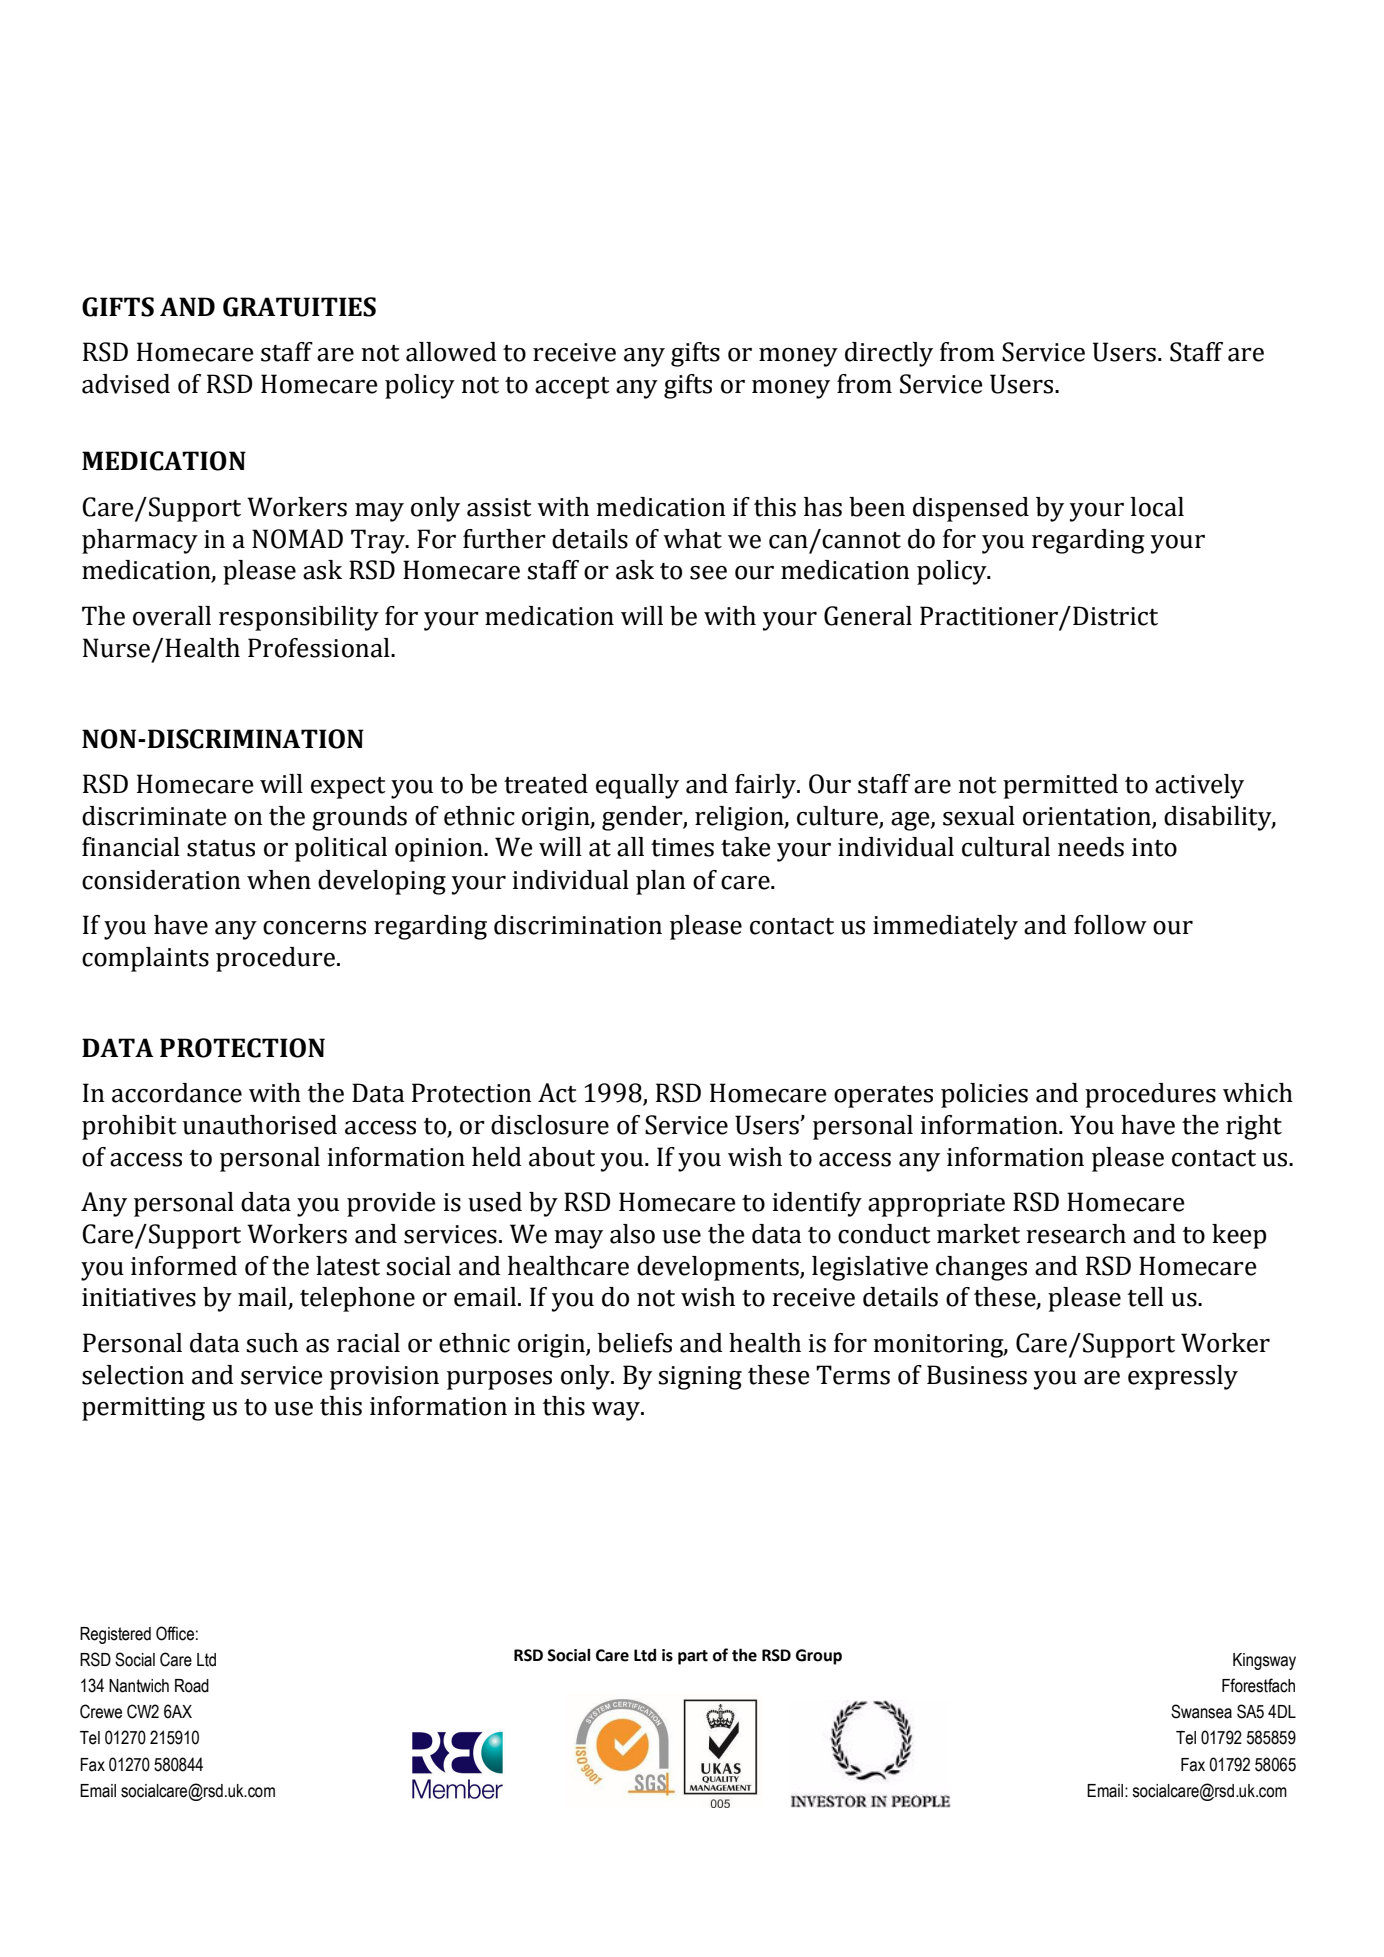  Describe the element at coordinates (1201, 1711) in the screenshot. I see `Swansea` at that location.
